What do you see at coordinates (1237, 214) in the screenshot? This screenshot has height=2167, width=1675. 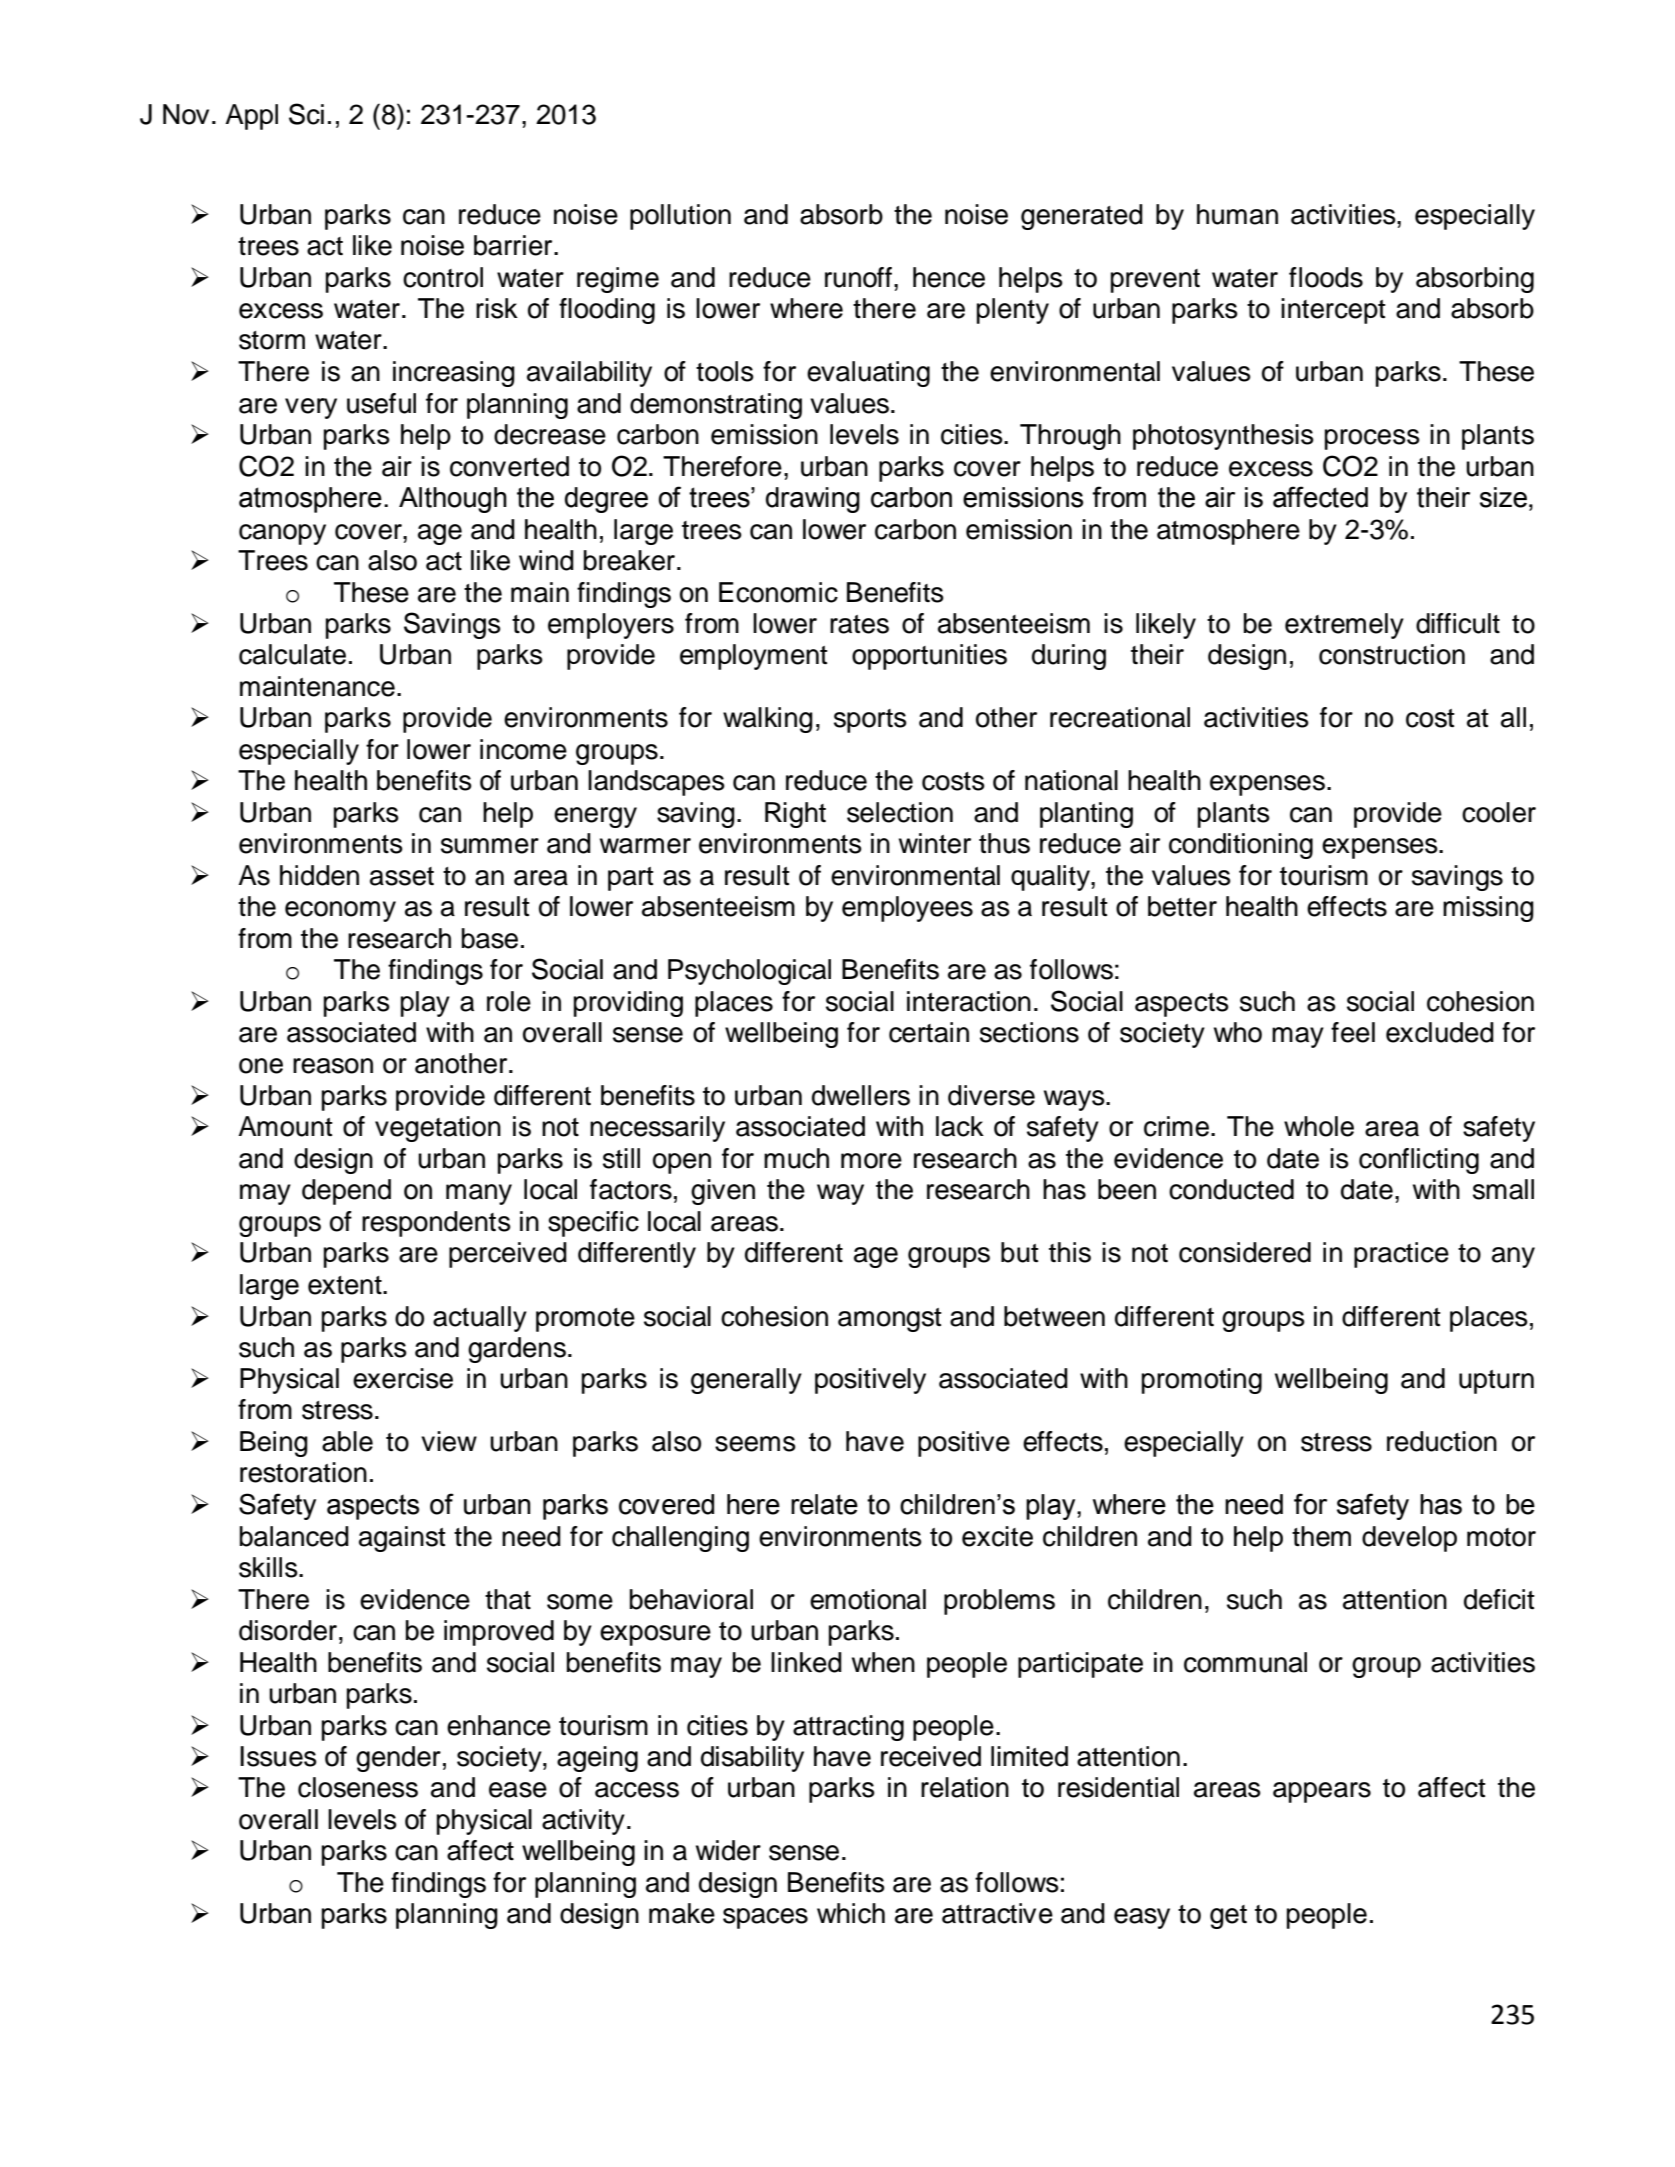 I see `human` at bounding box center [1237, 214].
